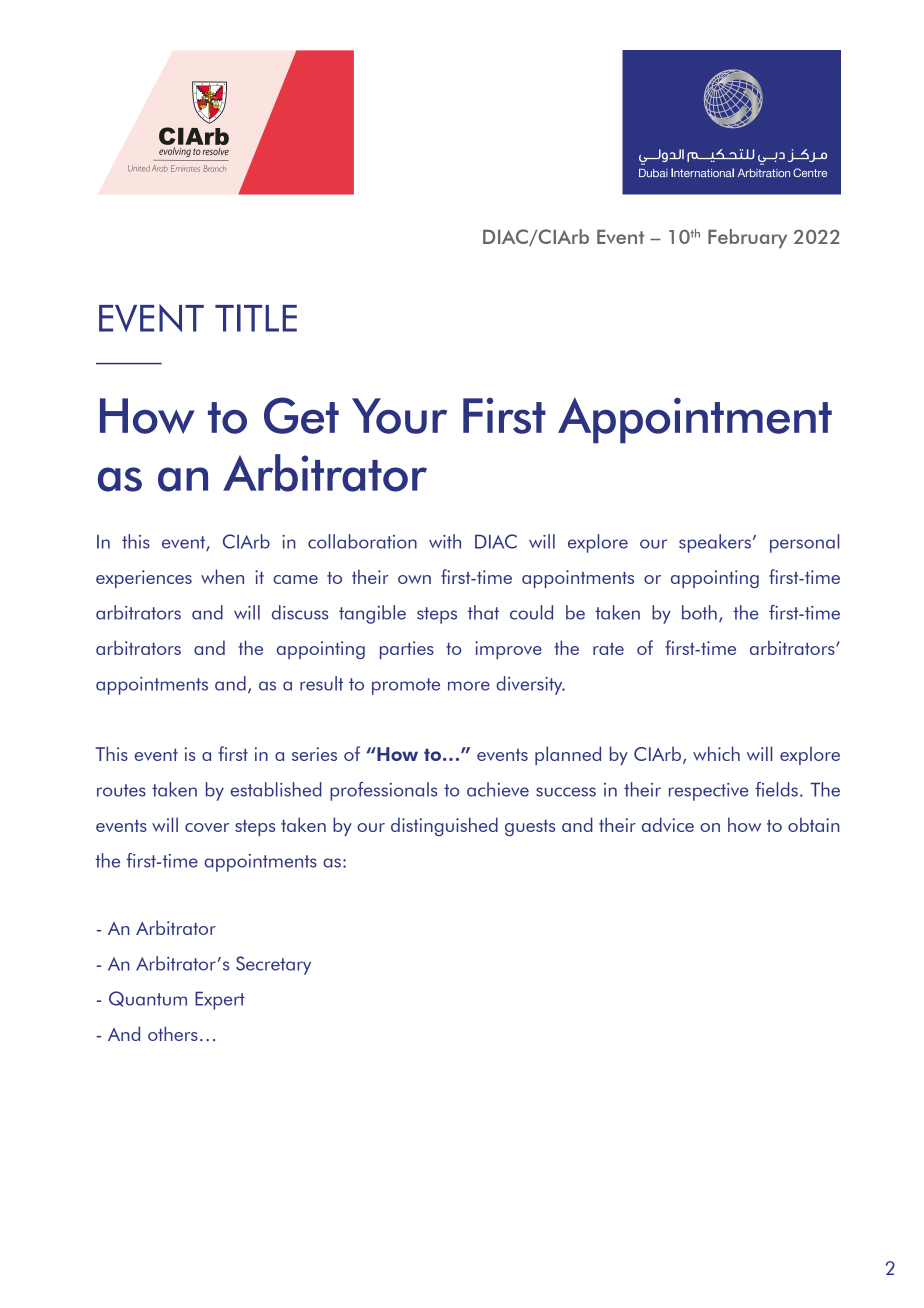  Describe the element at coordinates (399, 416) in the document. I see `Your` at that location.
